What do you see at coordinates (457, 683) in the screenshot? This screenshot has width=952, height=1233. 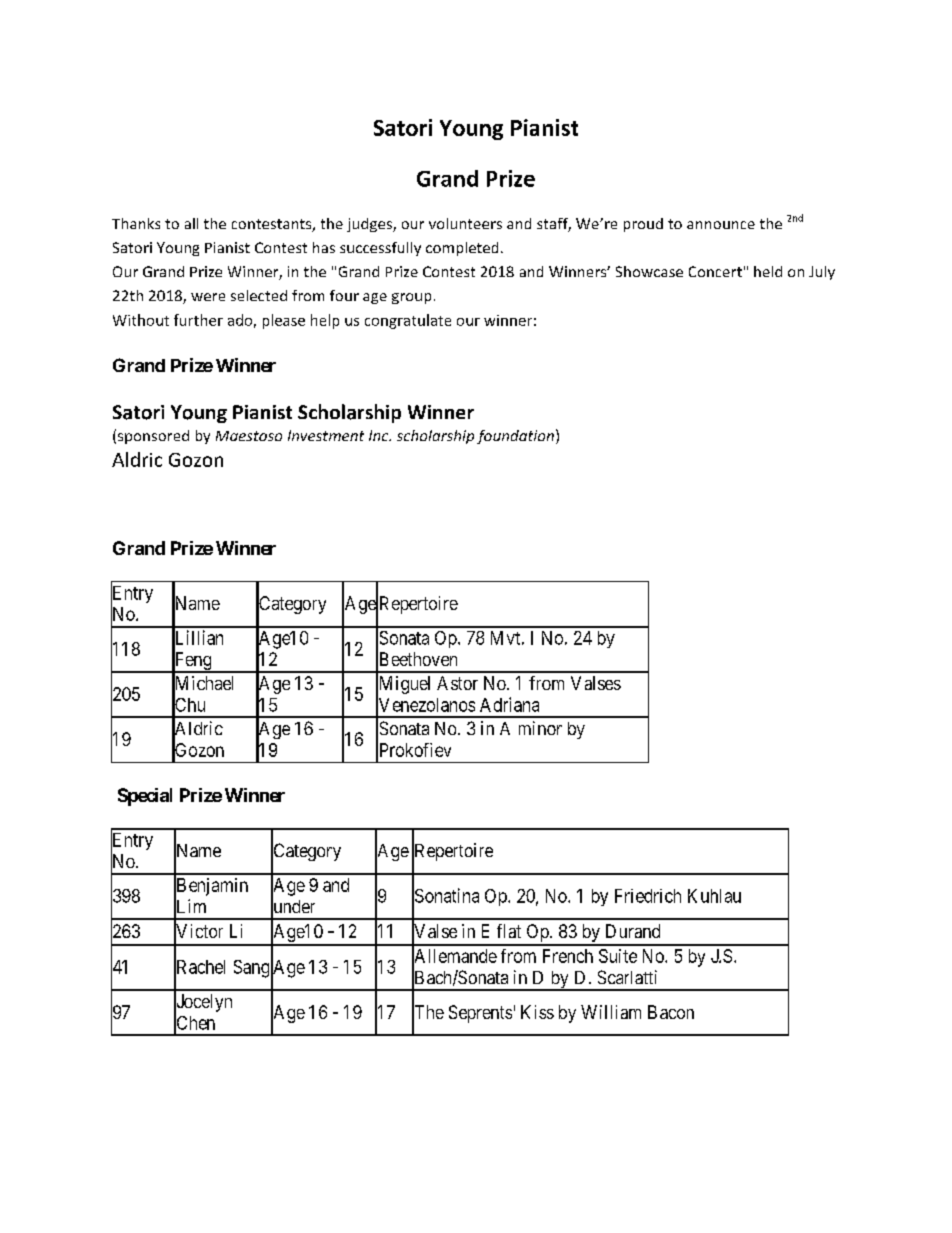 I see `Astor` at bounding box center [457, 683].
